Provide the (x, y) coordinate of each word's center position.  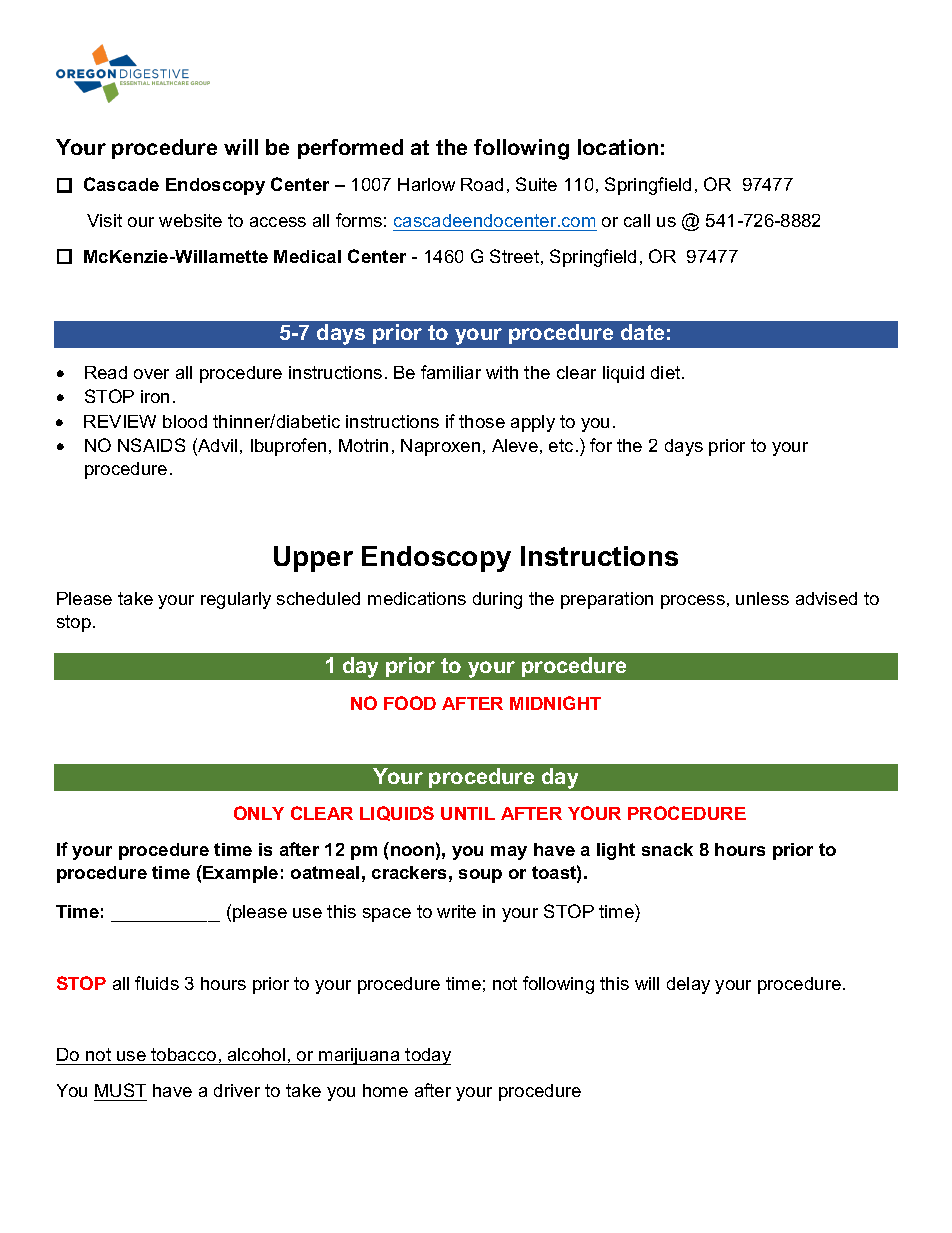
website (190, 220)
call (637, 220)
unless (762, 598)
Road (482, 184)
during (497, 600)
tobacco (184, 1056)
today (427, 1056)
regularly (236, 600)
